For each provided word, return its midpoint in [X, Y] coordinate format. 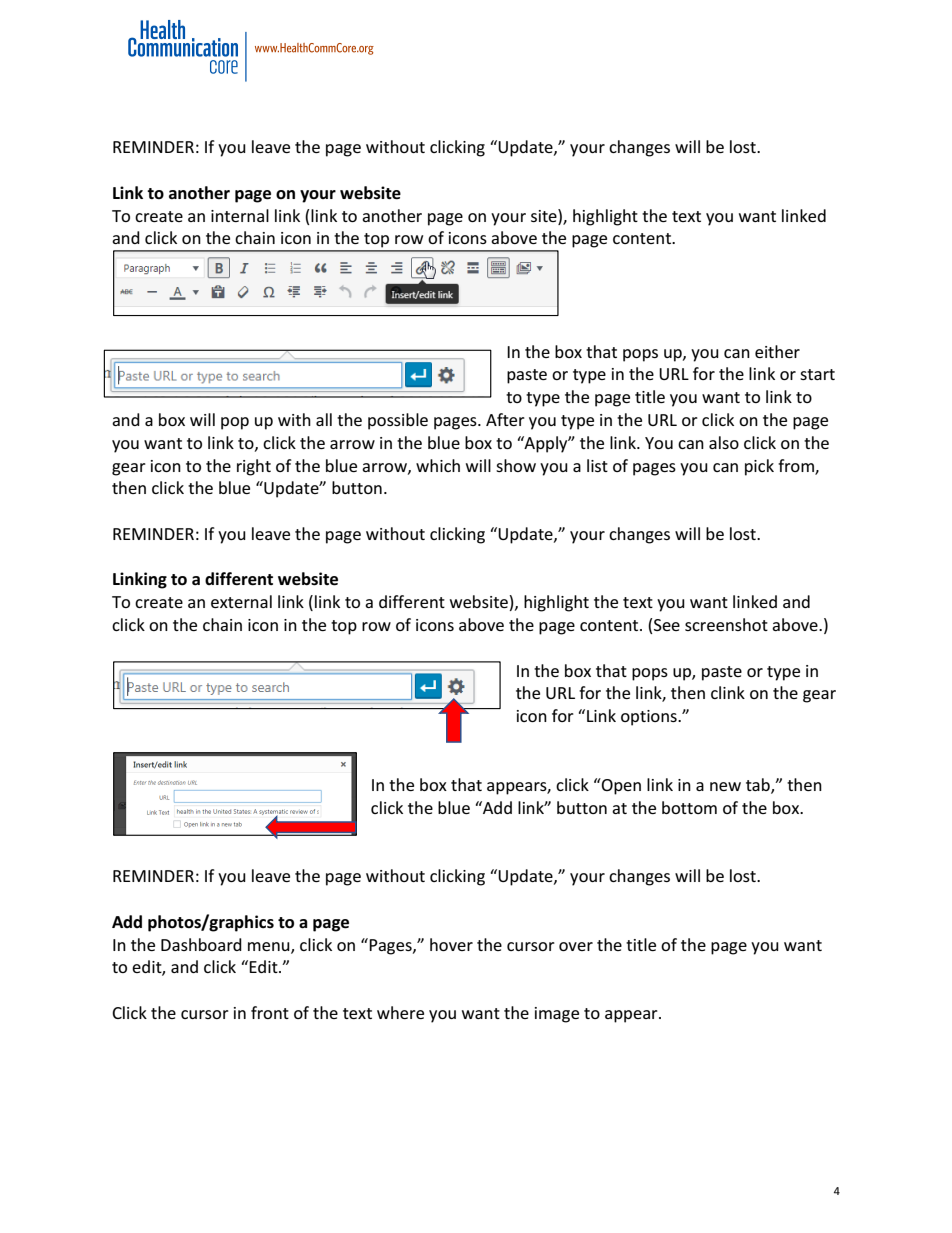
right [254, 467]
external [241, 601]
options [650, 718]
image [557, 1015]
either [777, 351]
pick [759, 467]
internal [240, 215]
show [516, 465]
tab [759, 786]
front [270, 1012]
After [505, 419]
